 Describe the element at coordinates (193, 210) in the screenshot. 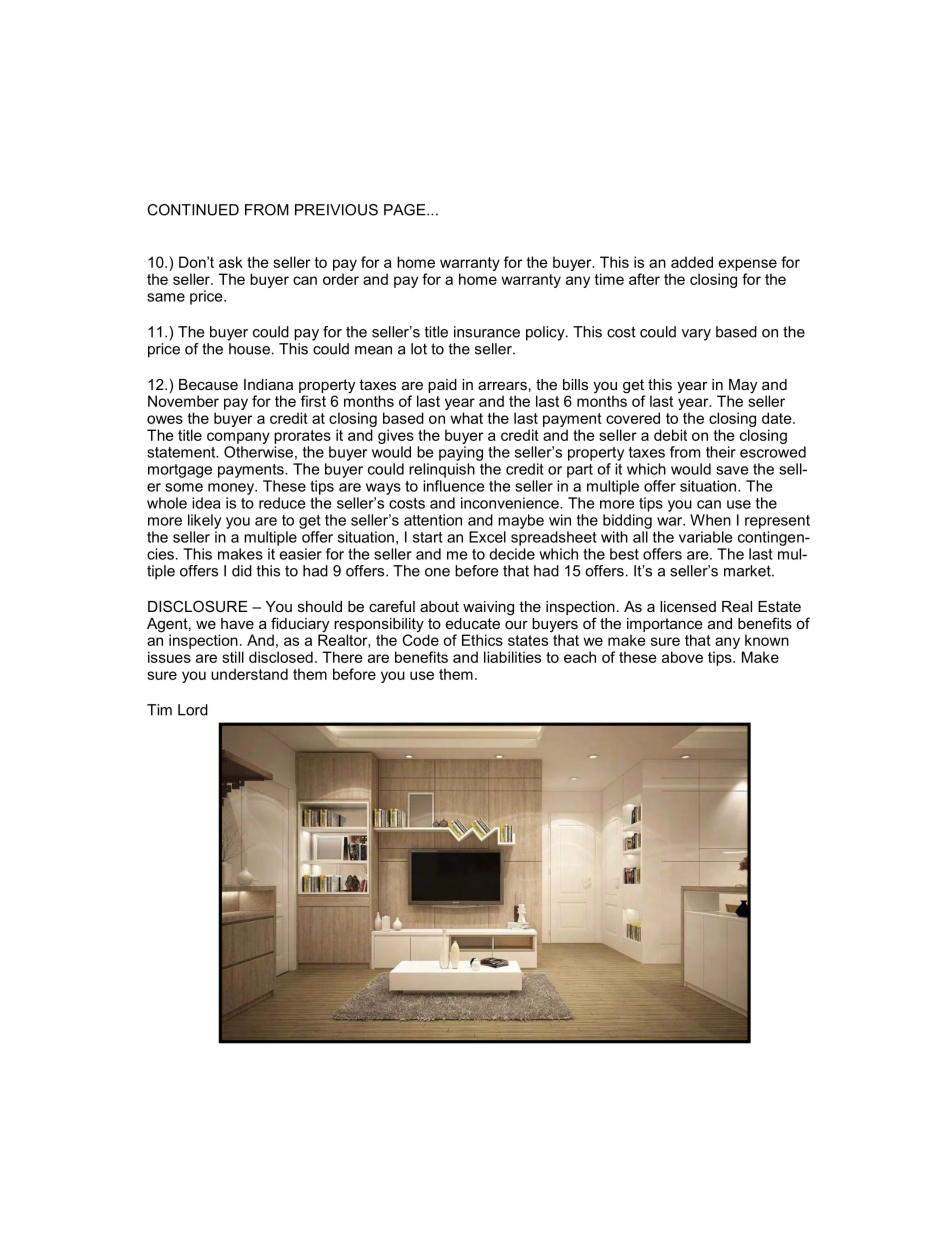

I see `CONTINUED` at that location.
